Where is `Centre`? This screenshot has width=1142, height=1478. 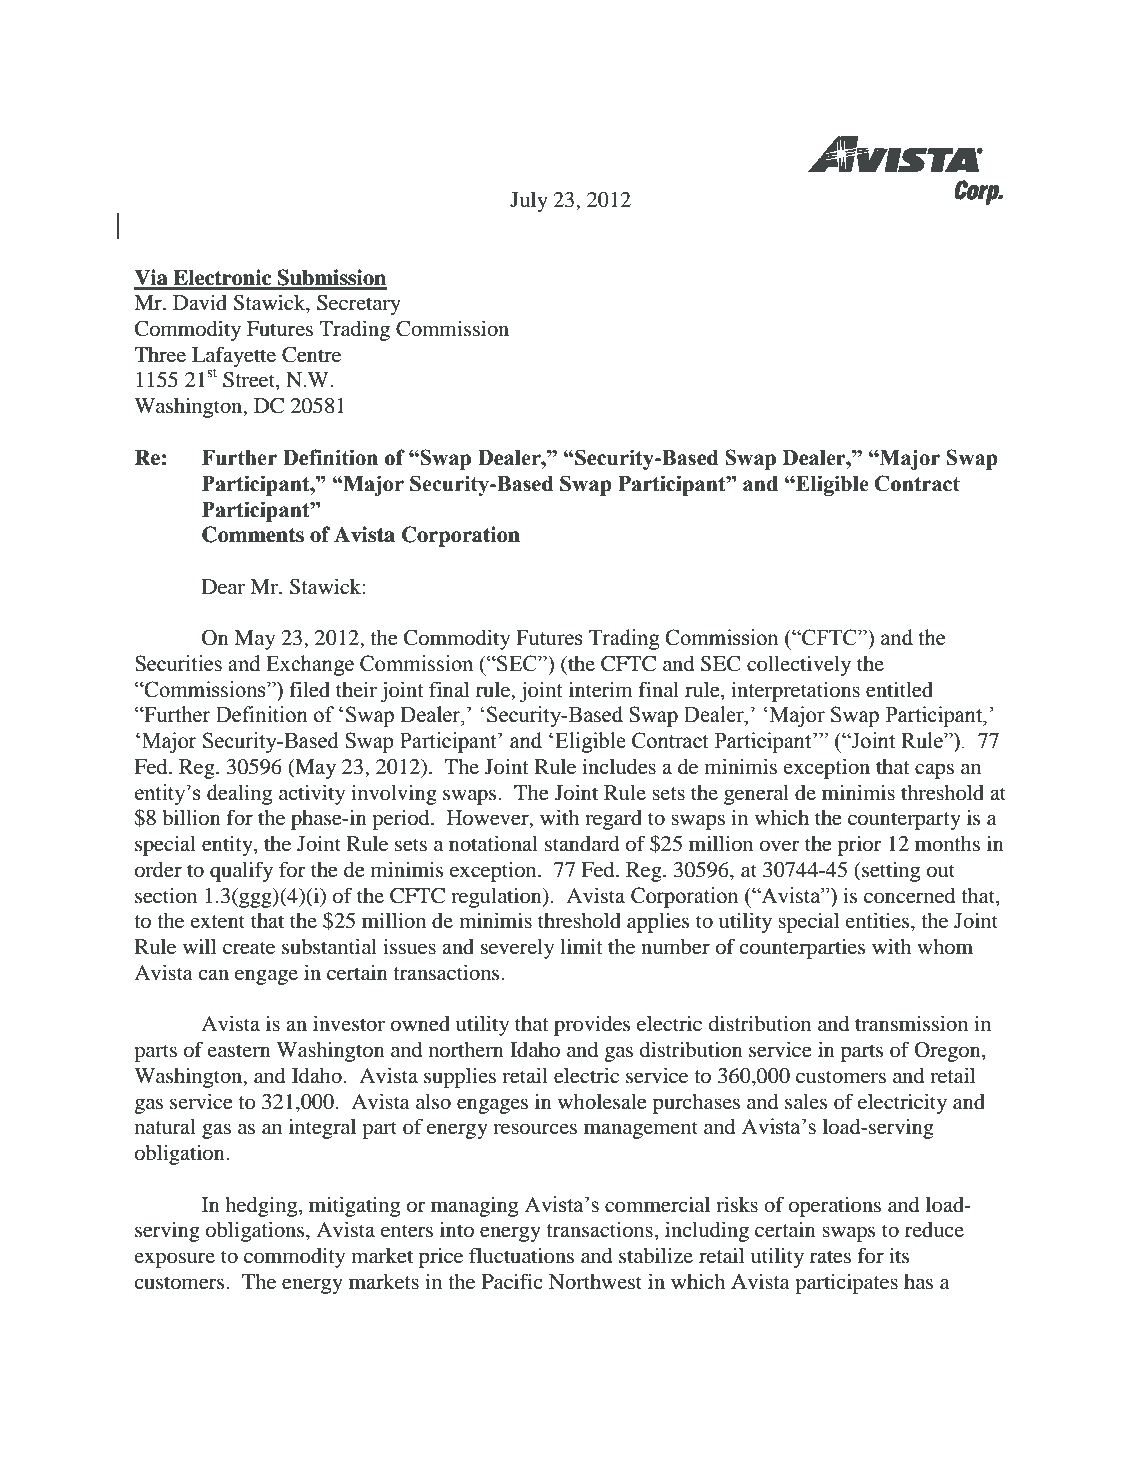
Centre is located at coordinates (311, 355).
